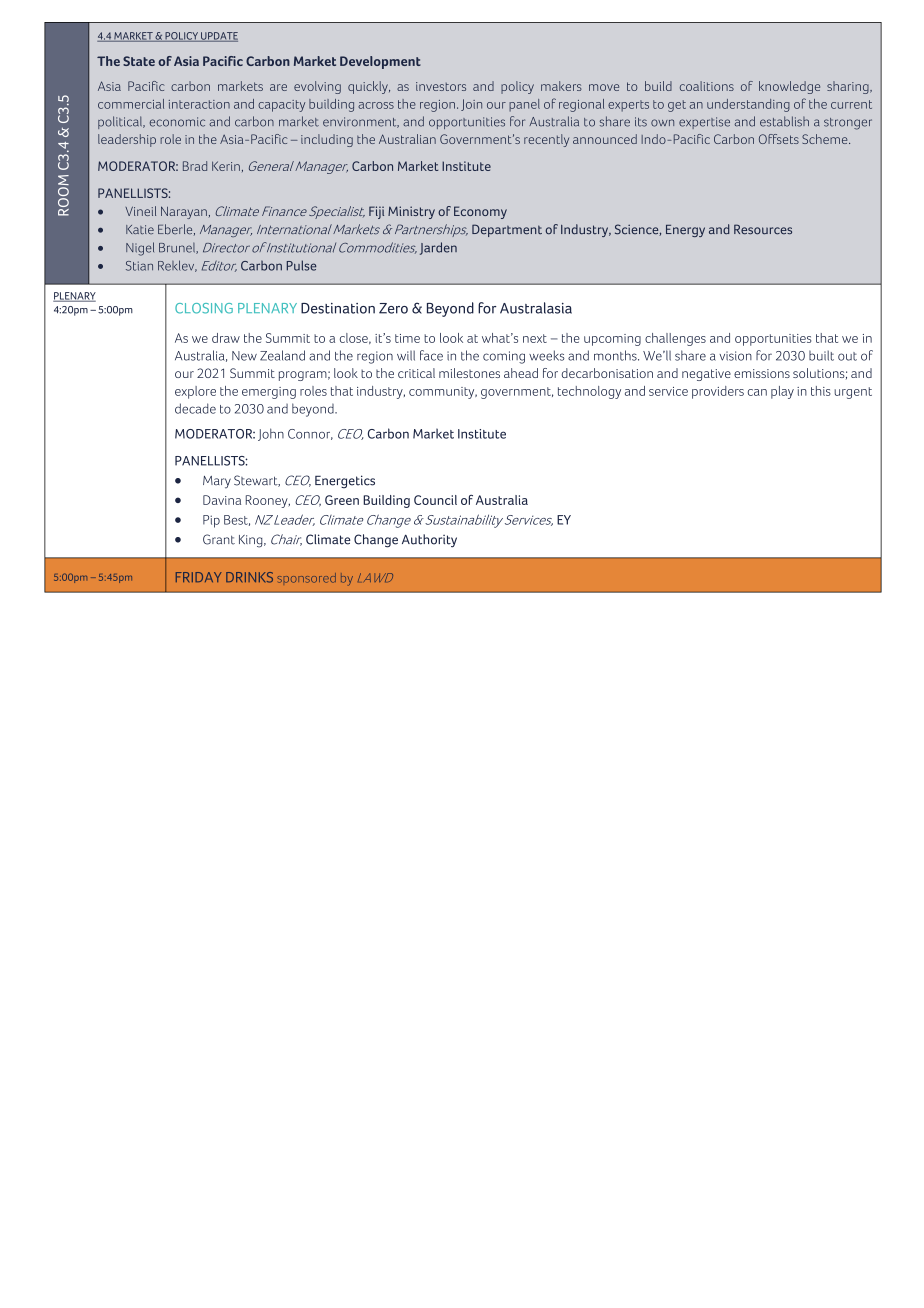 The image size is (924, 1308). What do you see at coordinates (429, 541) in the screenshot?
I see `Authority` at bounding box center [429, 541].
